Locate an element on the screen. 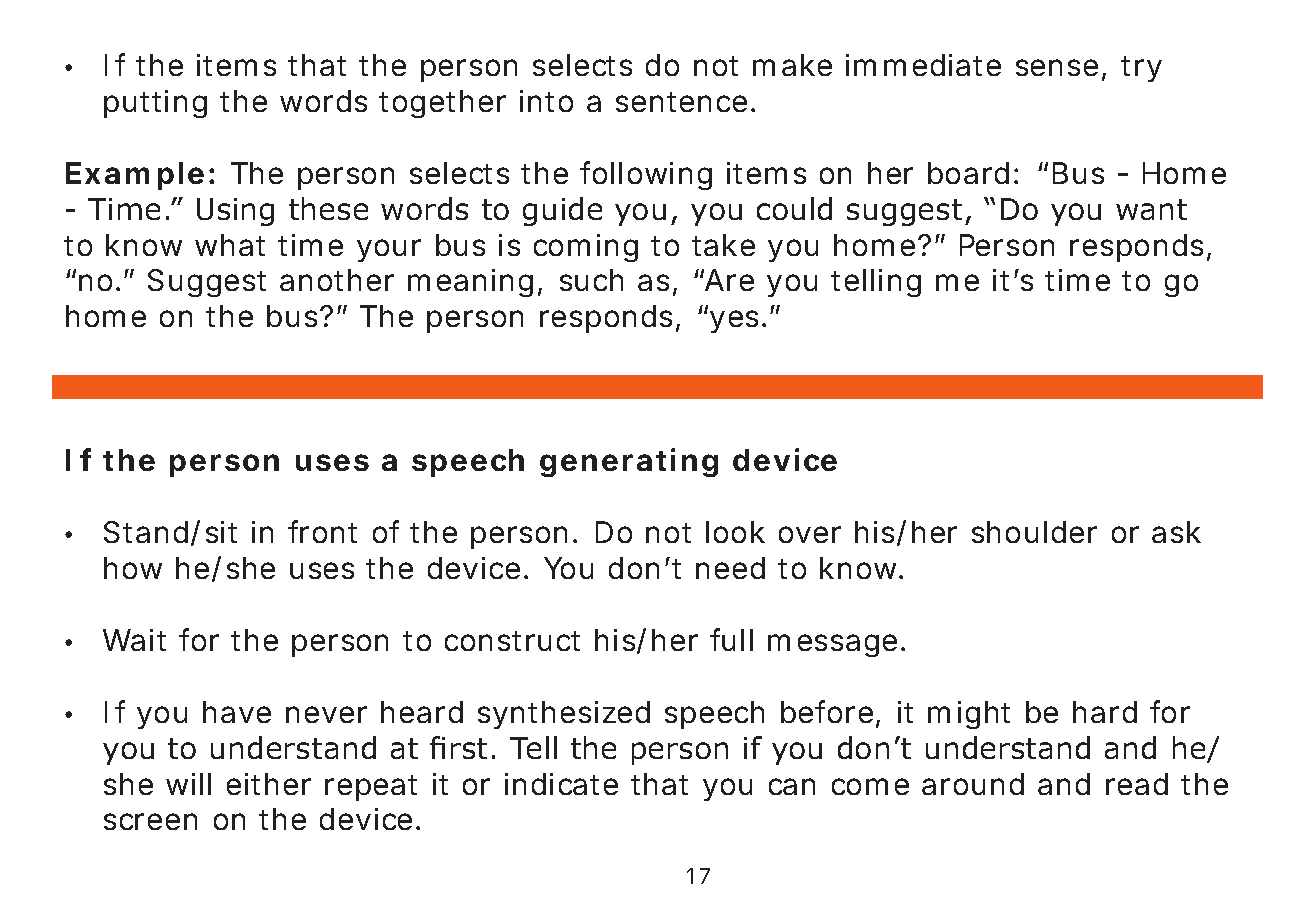 The width and height of the screenshot is (1310, 924). message is located at coordinates (832, 645).
